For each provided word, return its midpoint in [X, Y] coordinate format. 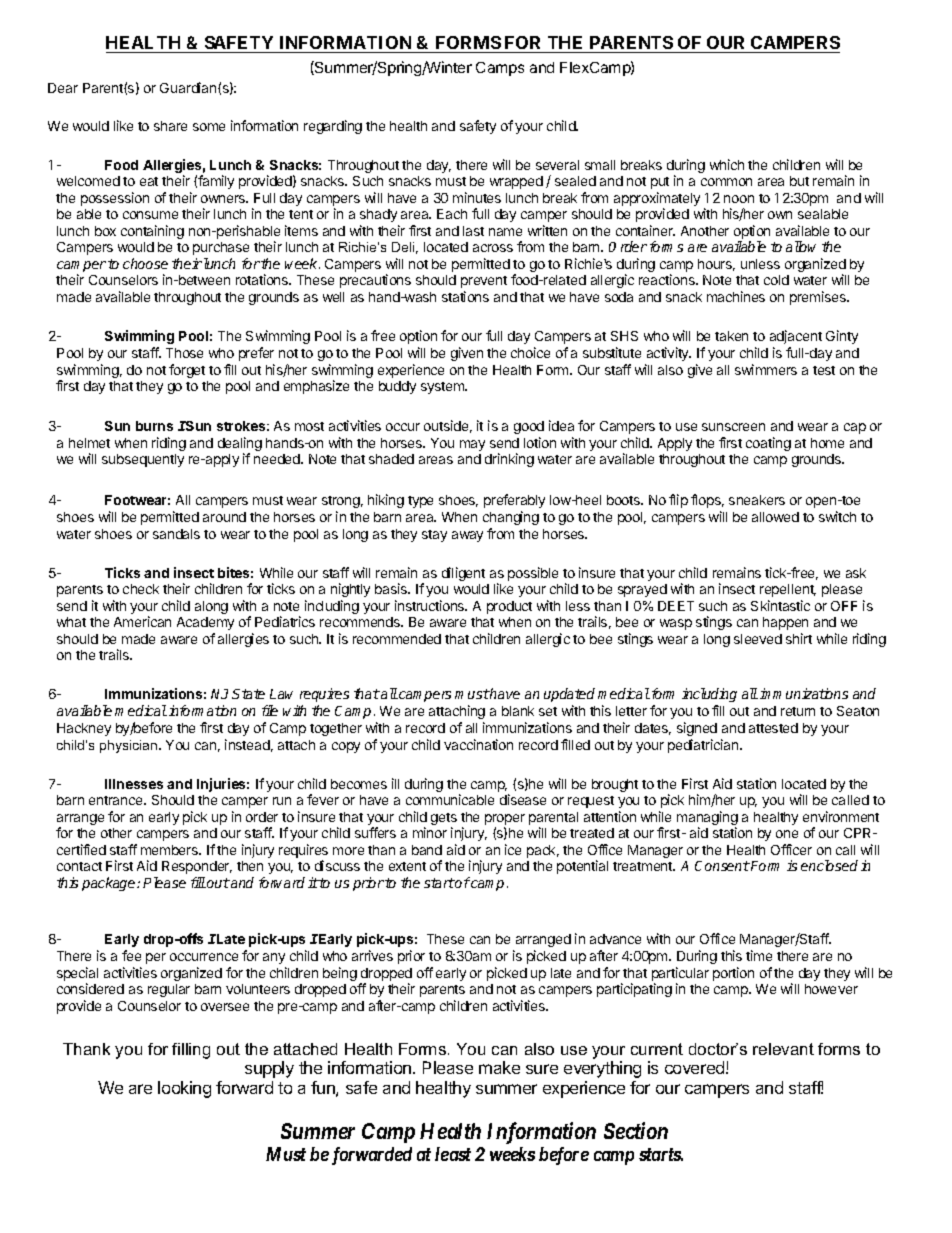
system [443, 388]
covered [696, 1067]
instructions [431, 605]
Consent [722, 866]
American [142, 621]
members [170, 850]
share [170, 126]
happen [785, 623]
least [453, 1154]
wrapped [516, 182]
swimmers [766, 369]
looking [184, 1089]
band [427, 850]
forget [187, 371]
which [727, 164]
